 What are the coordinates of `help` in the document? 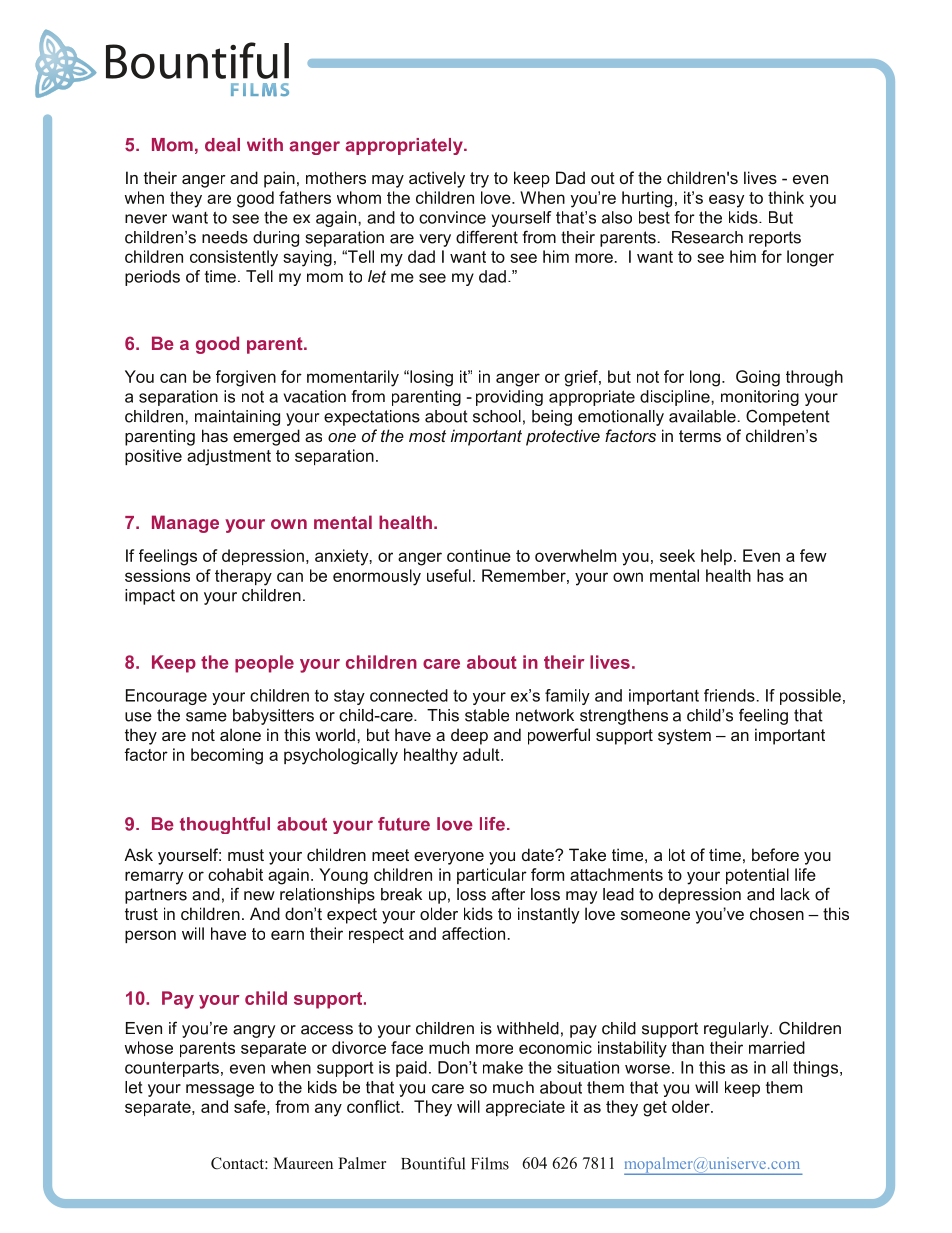 It's located at (716, 557).
